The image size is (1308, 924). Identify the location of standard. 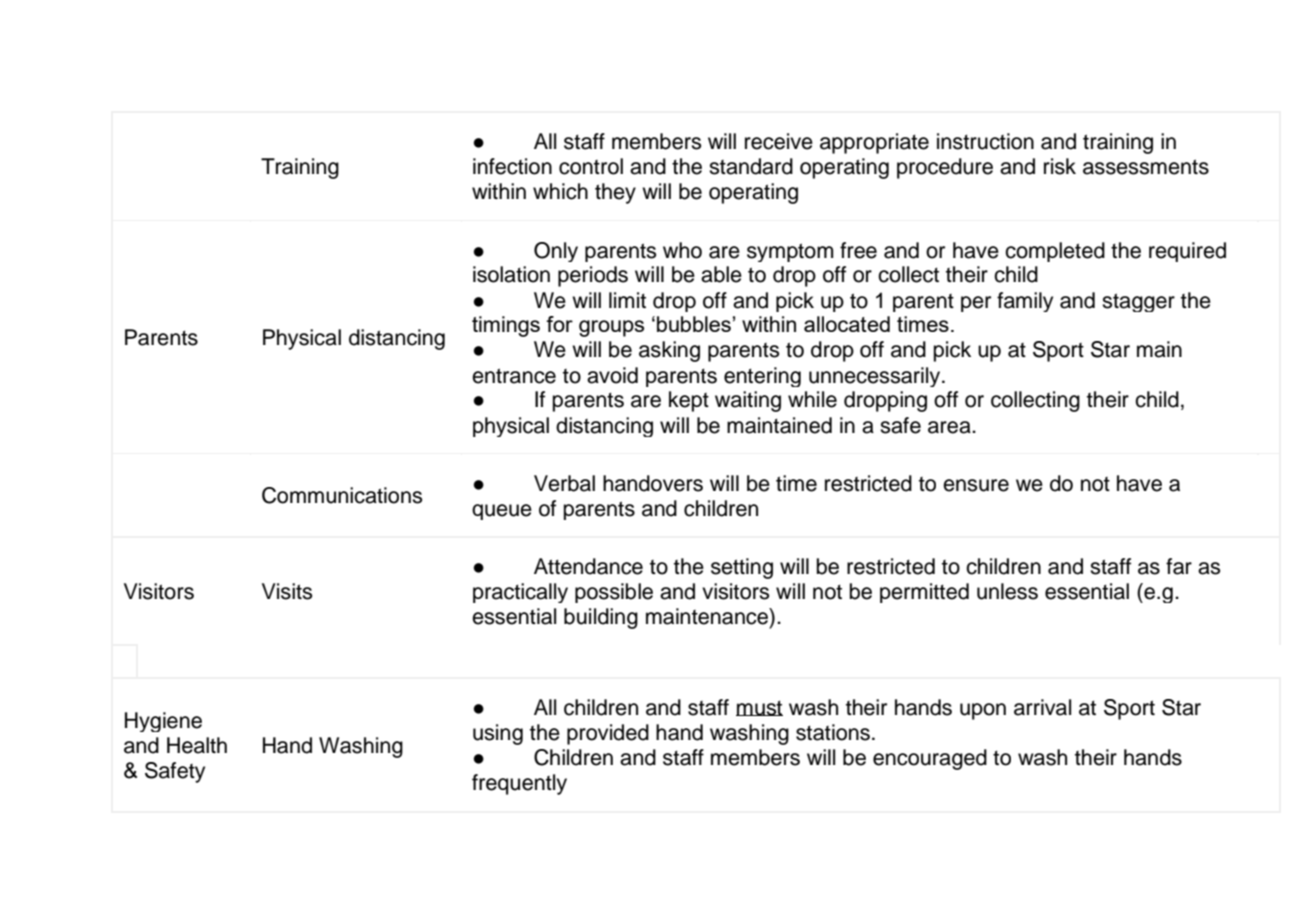
(751, 166).
